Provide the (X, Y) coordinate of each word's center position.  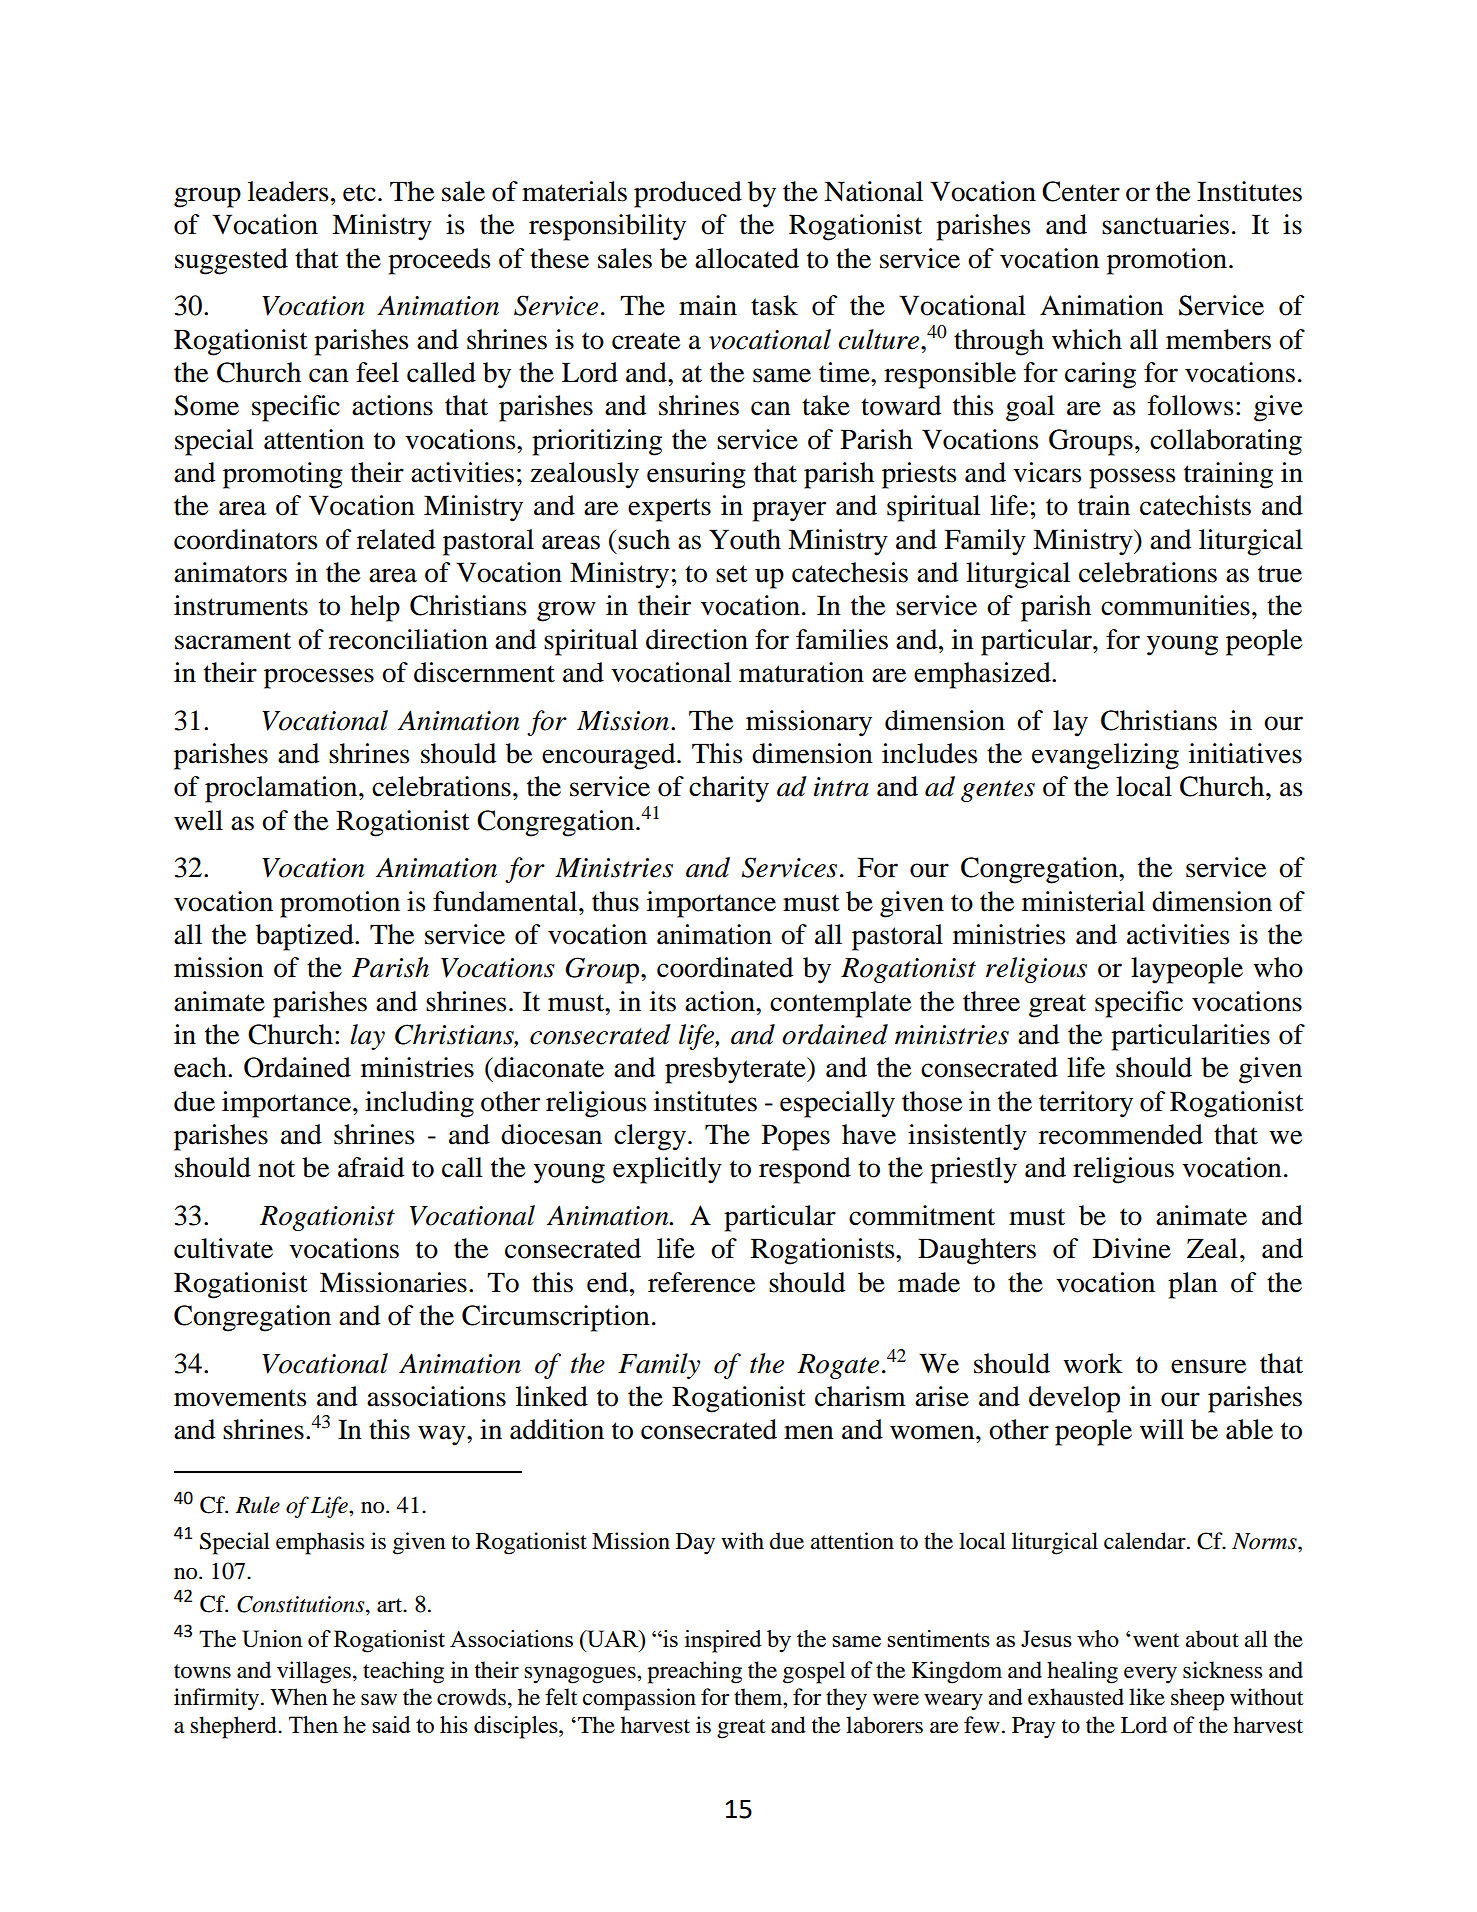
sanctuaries (1165, 224)
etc (359, 193)
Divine (1132, 1248)
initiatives (1245, 753)
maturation (801, 672)
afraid (371, 1167)
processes (319, 678)
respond (805, 1170)
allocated (747, 258)
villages (314, 1672)
